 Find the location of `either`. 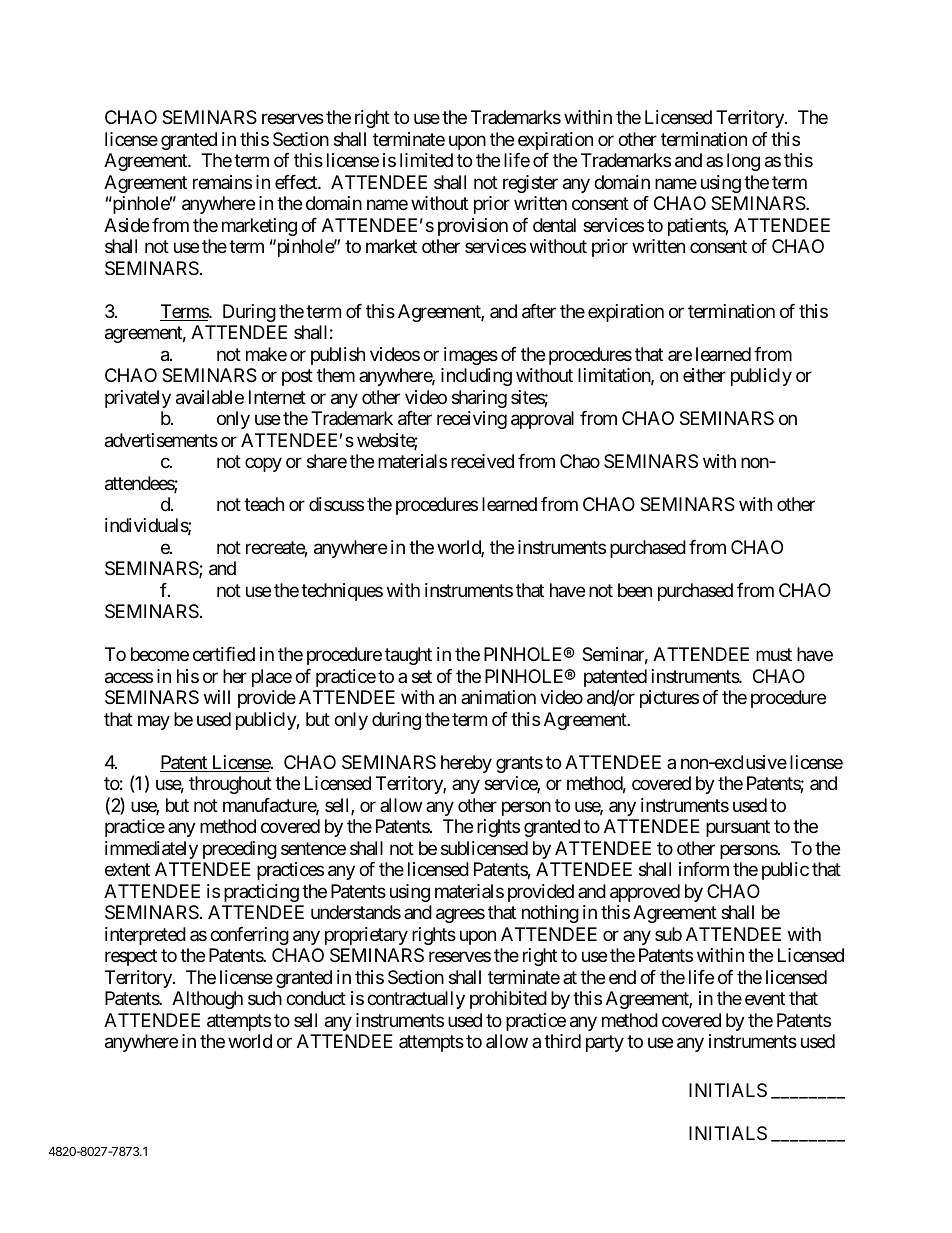

either is located at coordinates (704, 375).
